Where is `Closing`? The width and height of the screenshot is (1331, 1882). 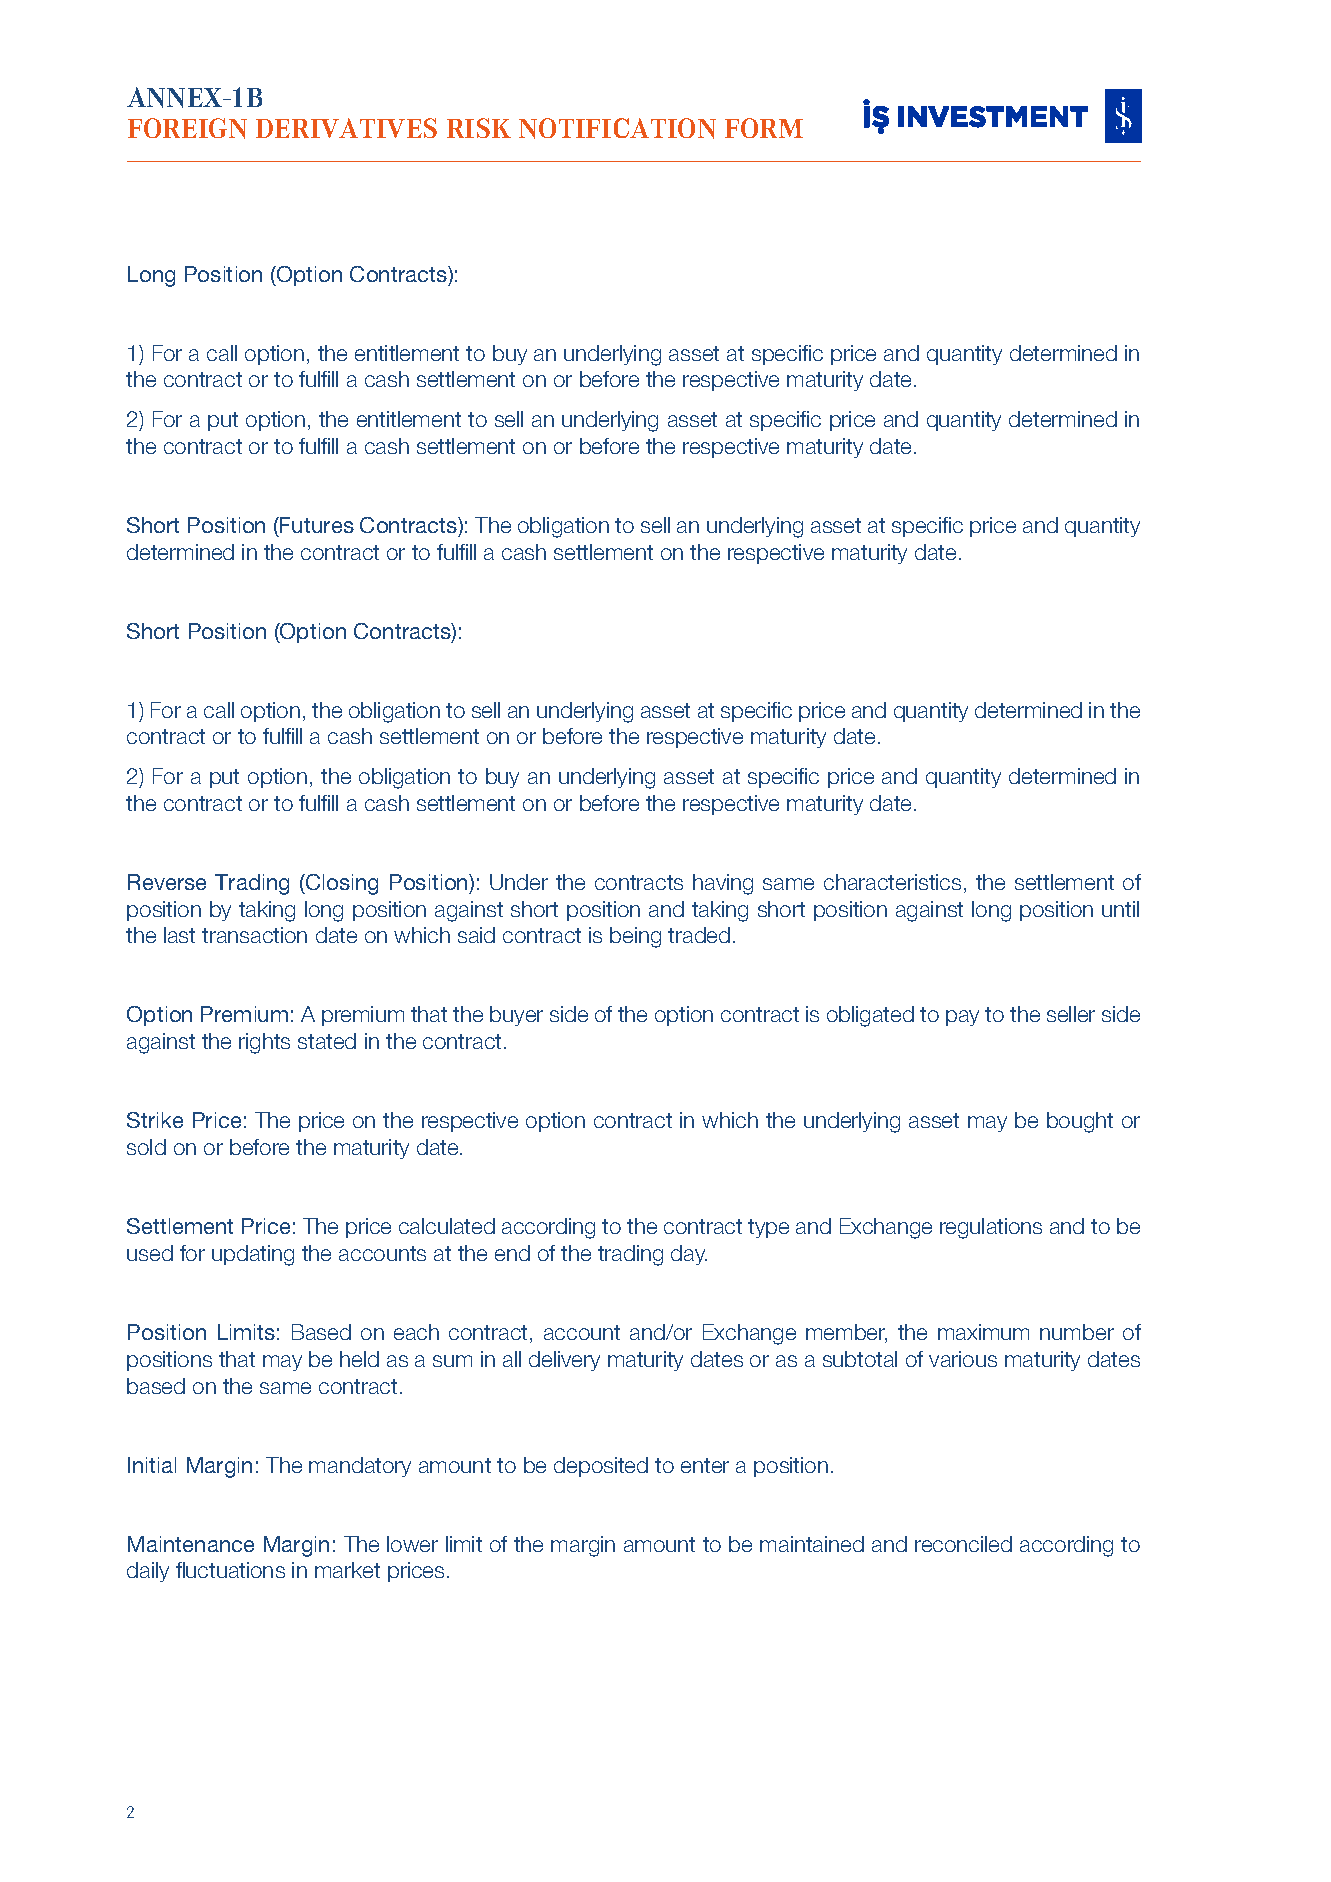 Closing is located at coordinates (341, 884).
